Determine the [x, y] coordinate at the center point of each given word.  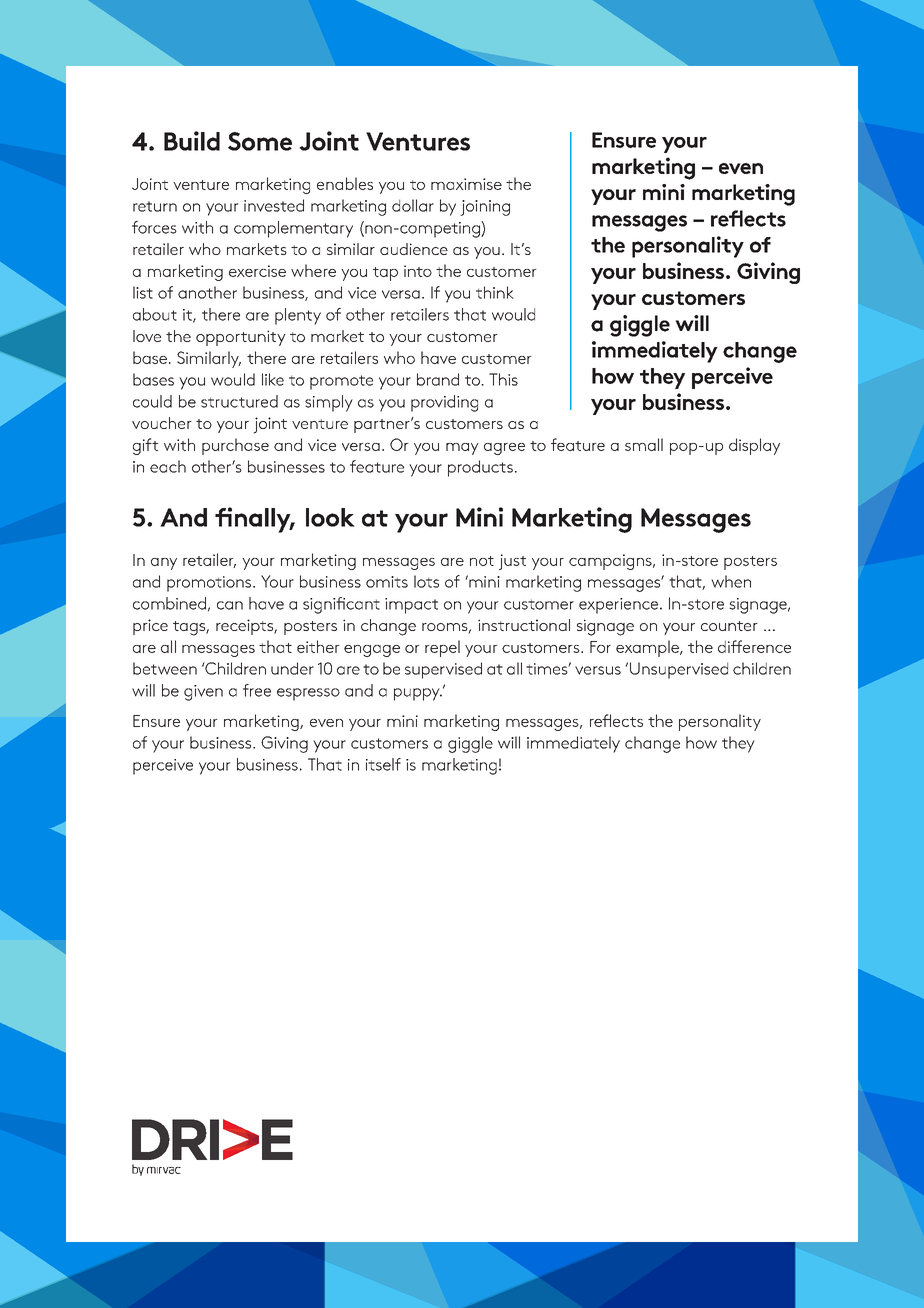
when [731, 581]
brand [438, 379]
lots [426, 581]
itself [383, 764]
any [164, 564]
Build [192, 141]
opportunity [241, 338]
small [644, 444]
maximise [466, 184]
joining [485, 208]
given [203, 693]
